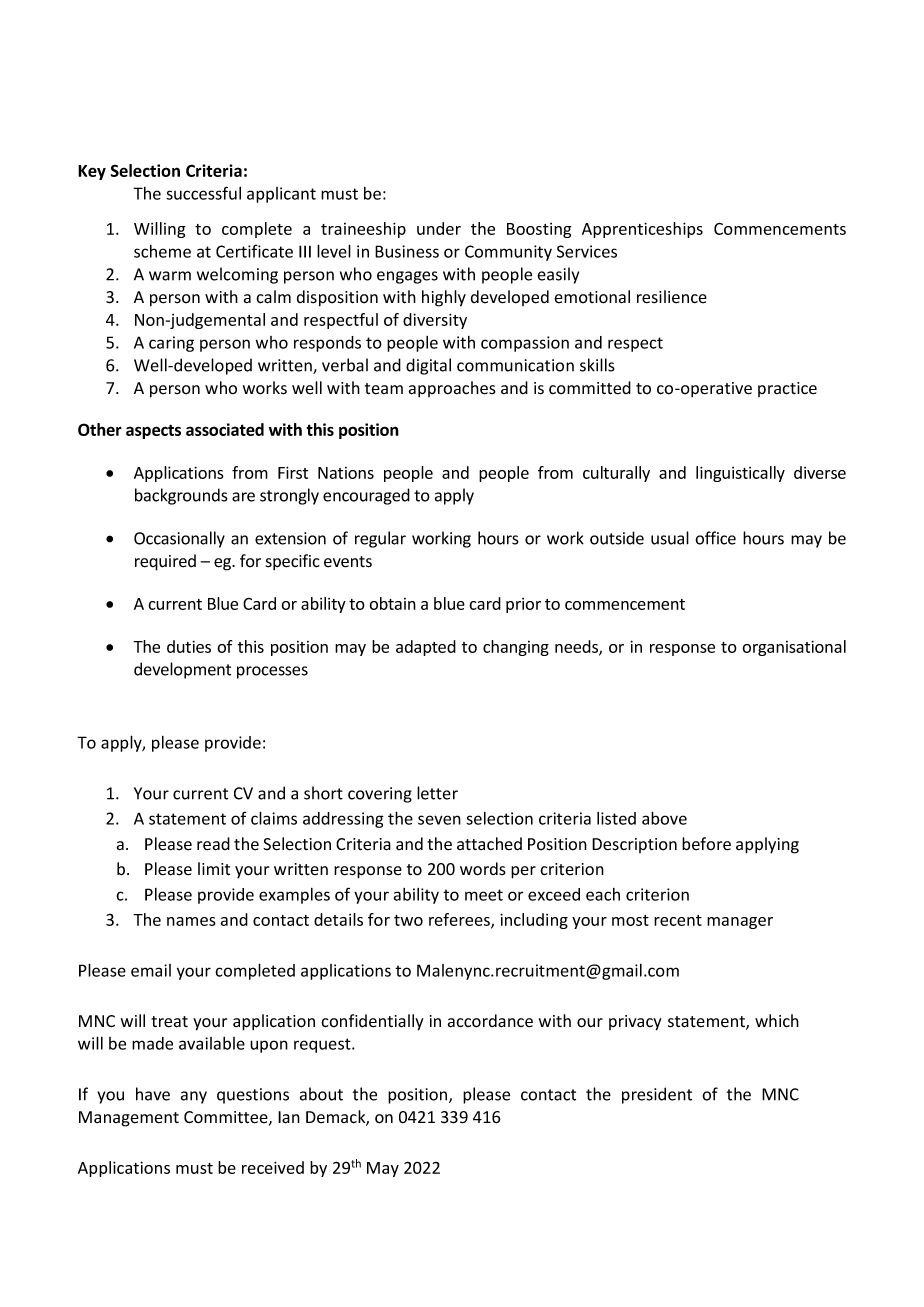 The height and width of the image is (1307, 924). I want to click on approaches, so click(452, 389).
